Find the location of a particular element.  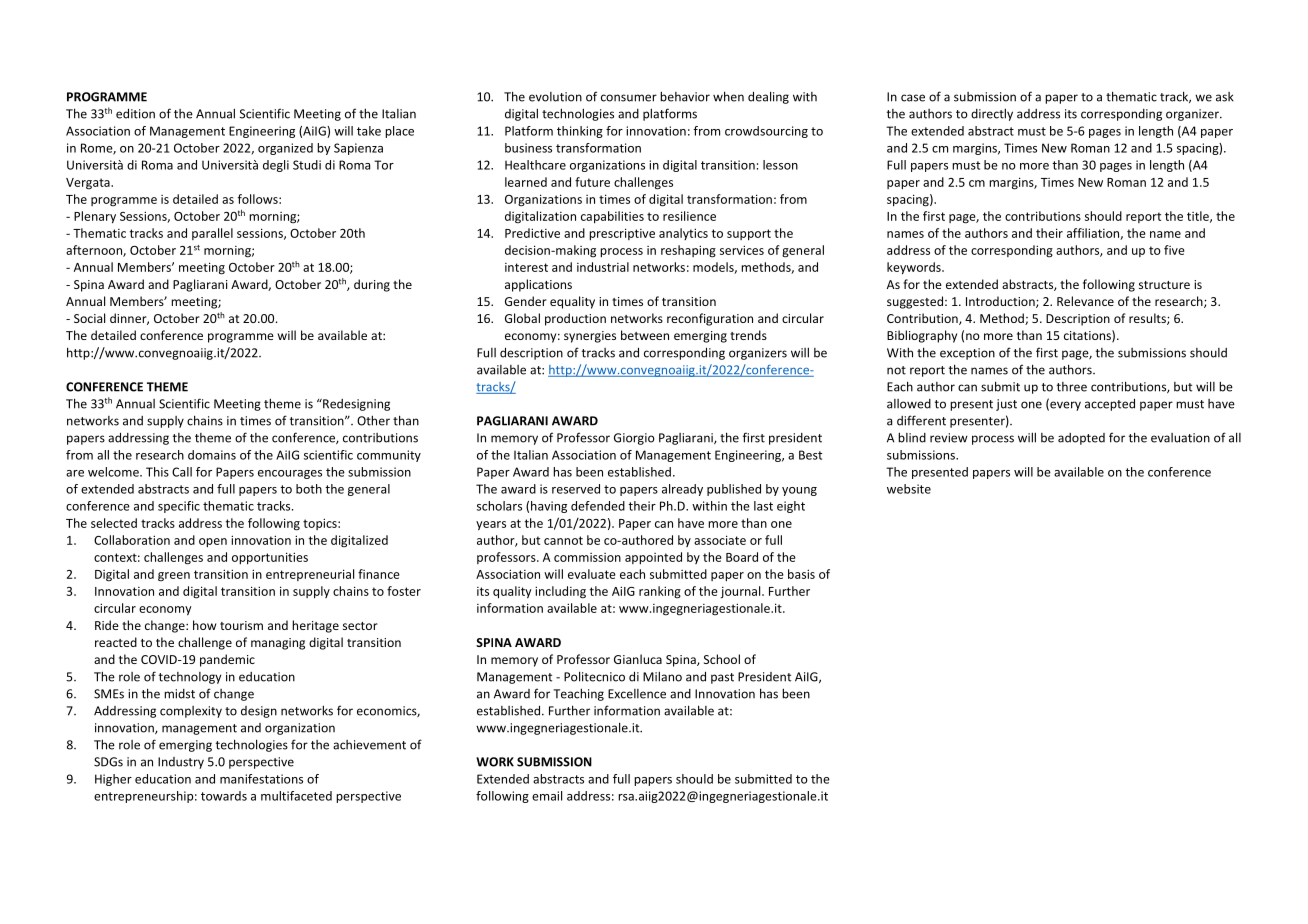

Relevance is located at coordinates (1085, 301).
